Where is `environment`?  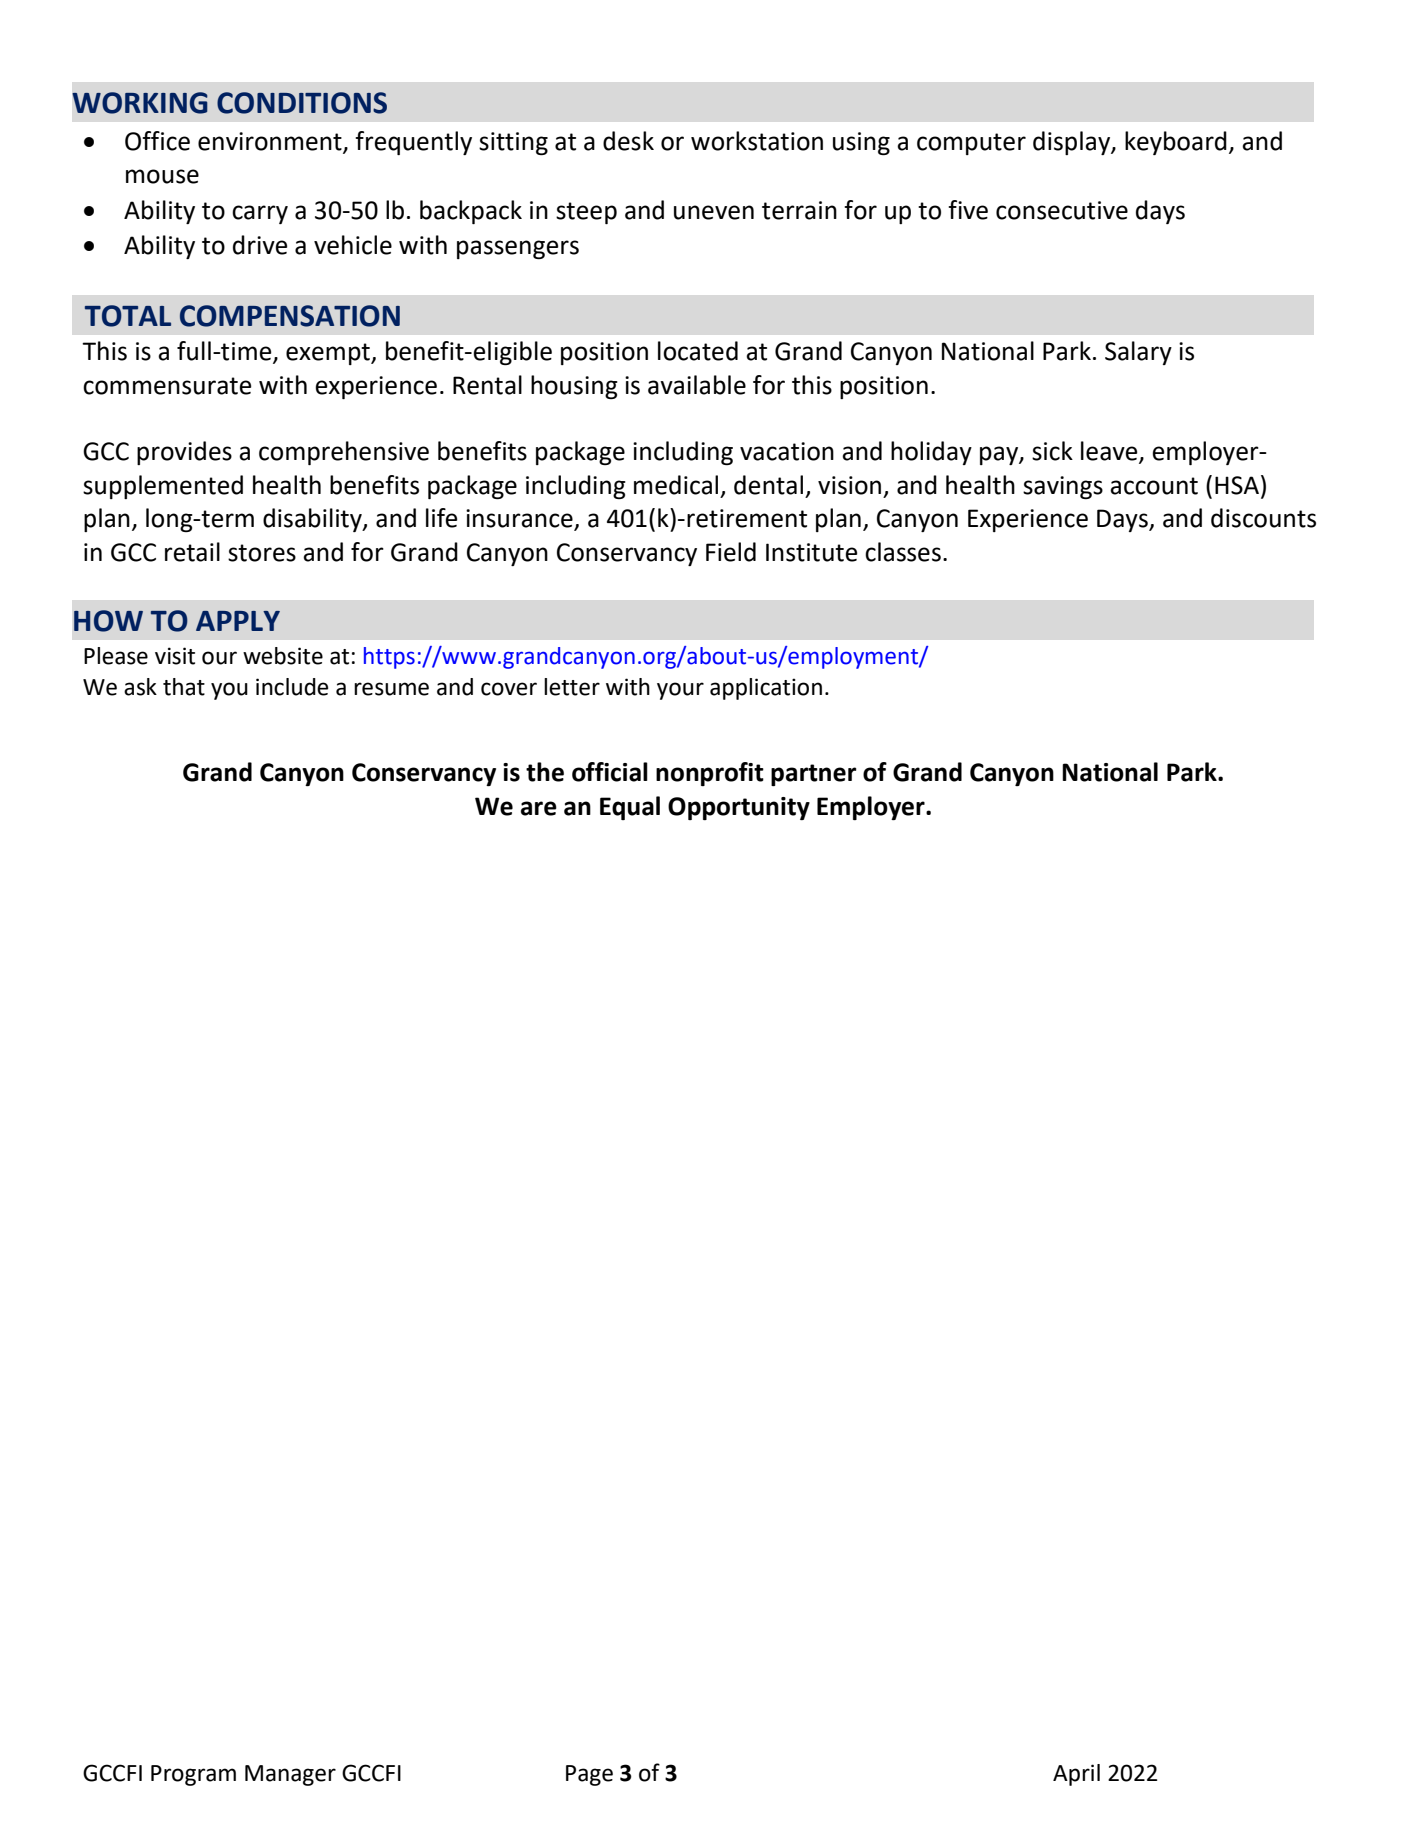
environment is located at coordinates (271, 142).
